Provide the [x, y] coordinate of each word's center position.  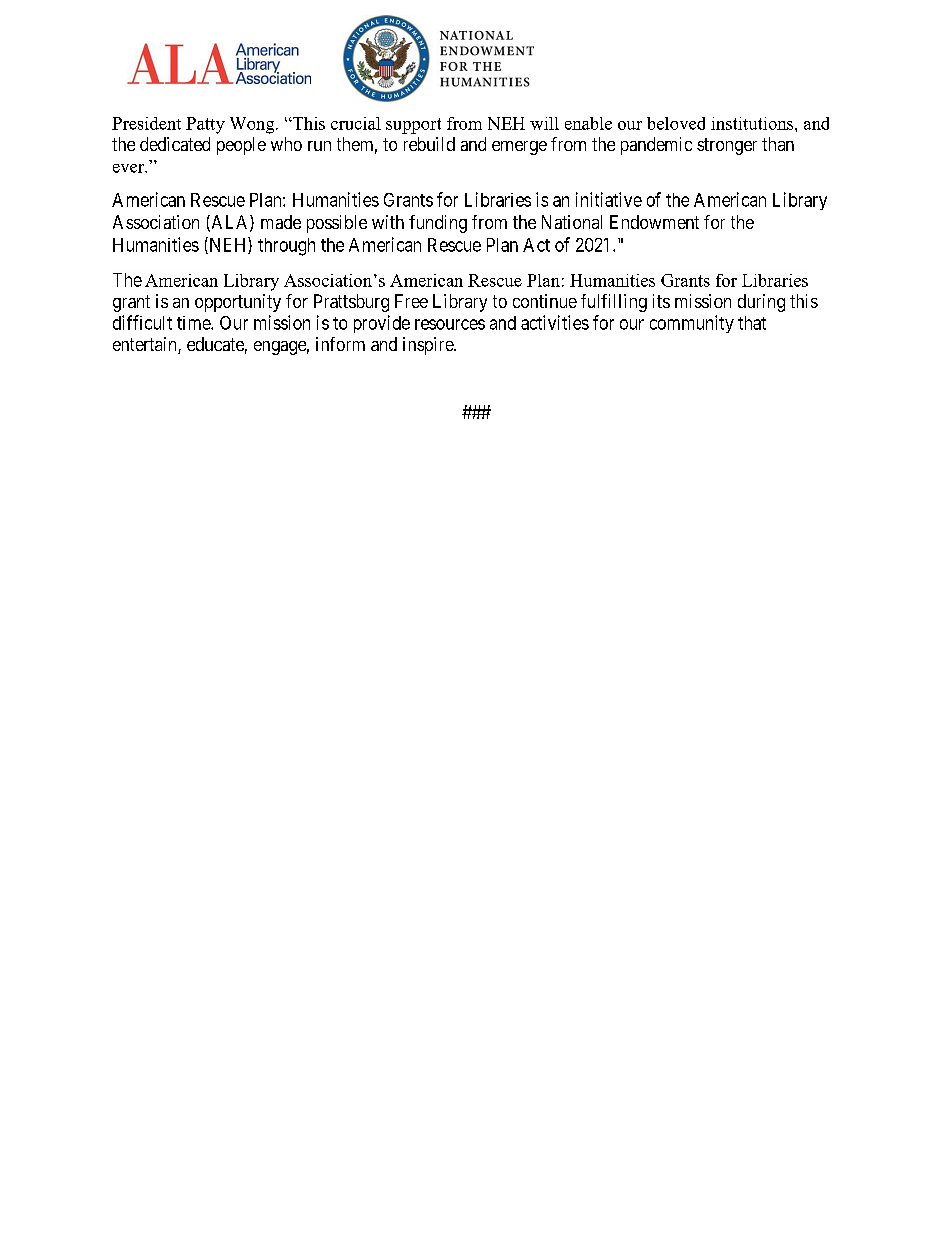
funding [438, 224]
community [692, 324]
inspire [429, 346]
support [413, 126]
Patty [205, 125]
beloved [676, 123]
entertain [146, 345]
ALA [230, 223]
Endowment [654, 222]
